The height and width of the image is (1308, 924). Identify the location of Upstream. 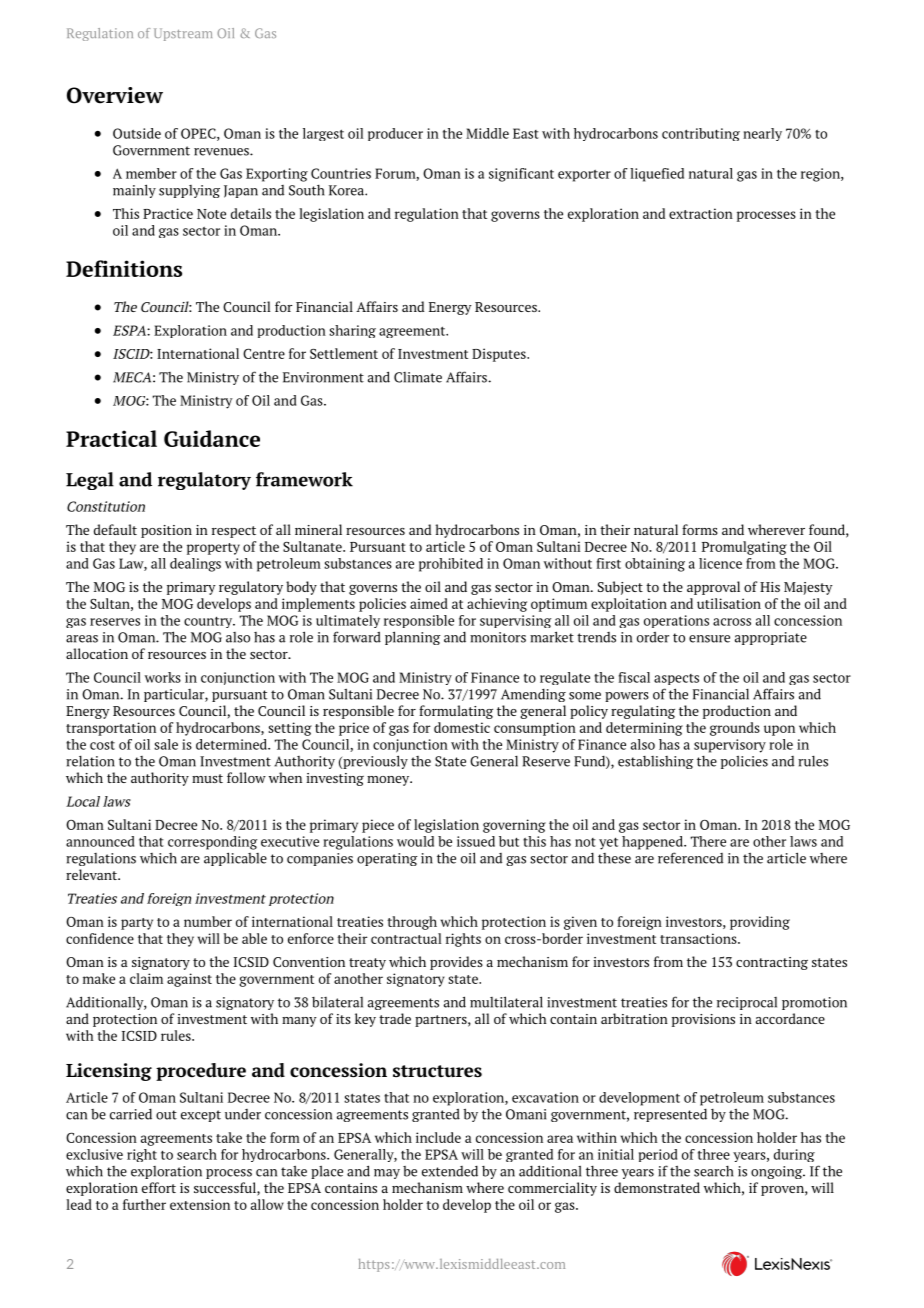
(183, 34).
